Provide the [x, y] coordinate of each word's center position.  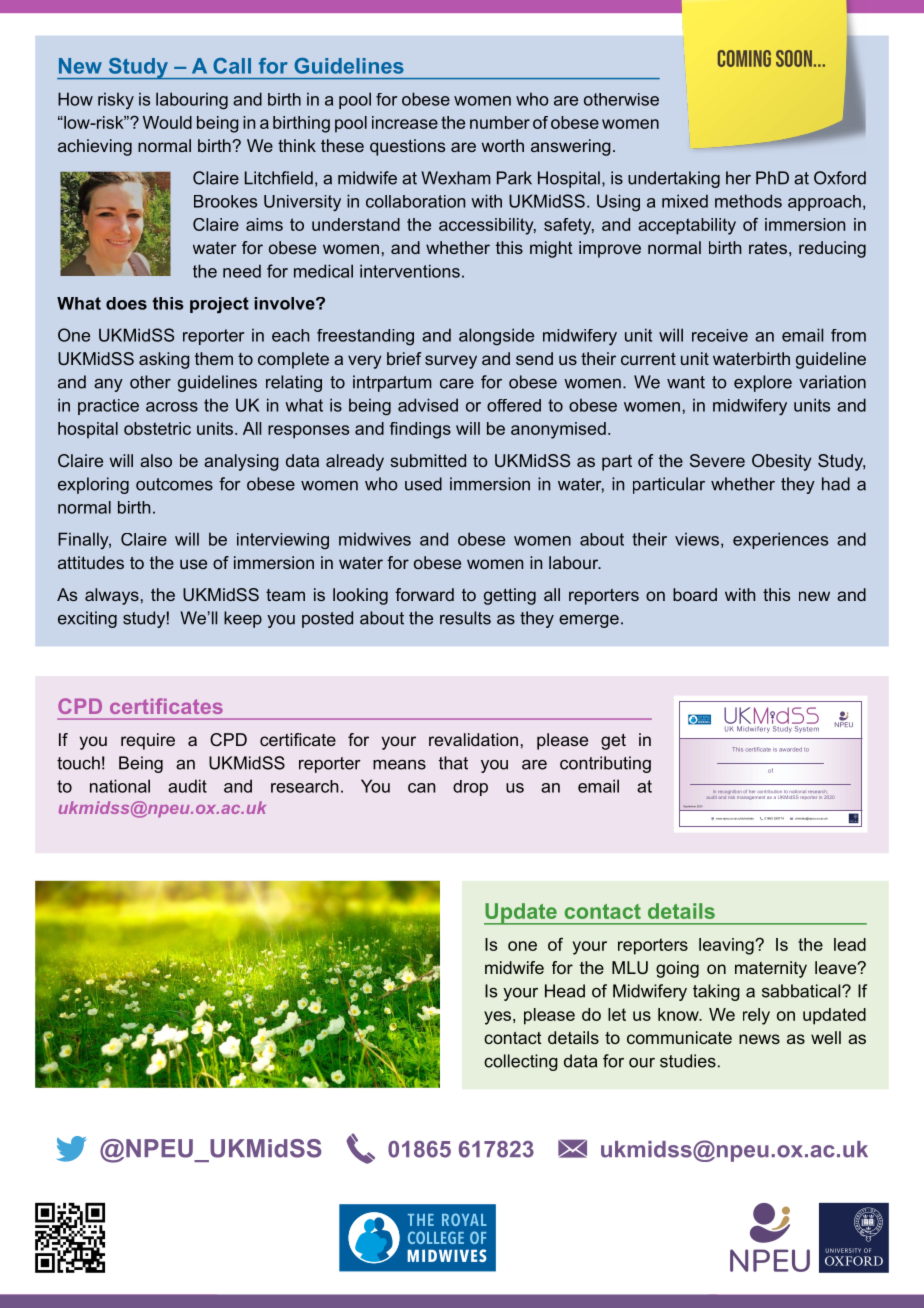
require [148, 741]
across [172, 407]
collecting [521, 1062]
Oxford [840, 178]
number [500, 122]
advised [428, 405]
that [453, 763]
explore [763, 383]
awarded [790, 749]
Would [167, 122]
